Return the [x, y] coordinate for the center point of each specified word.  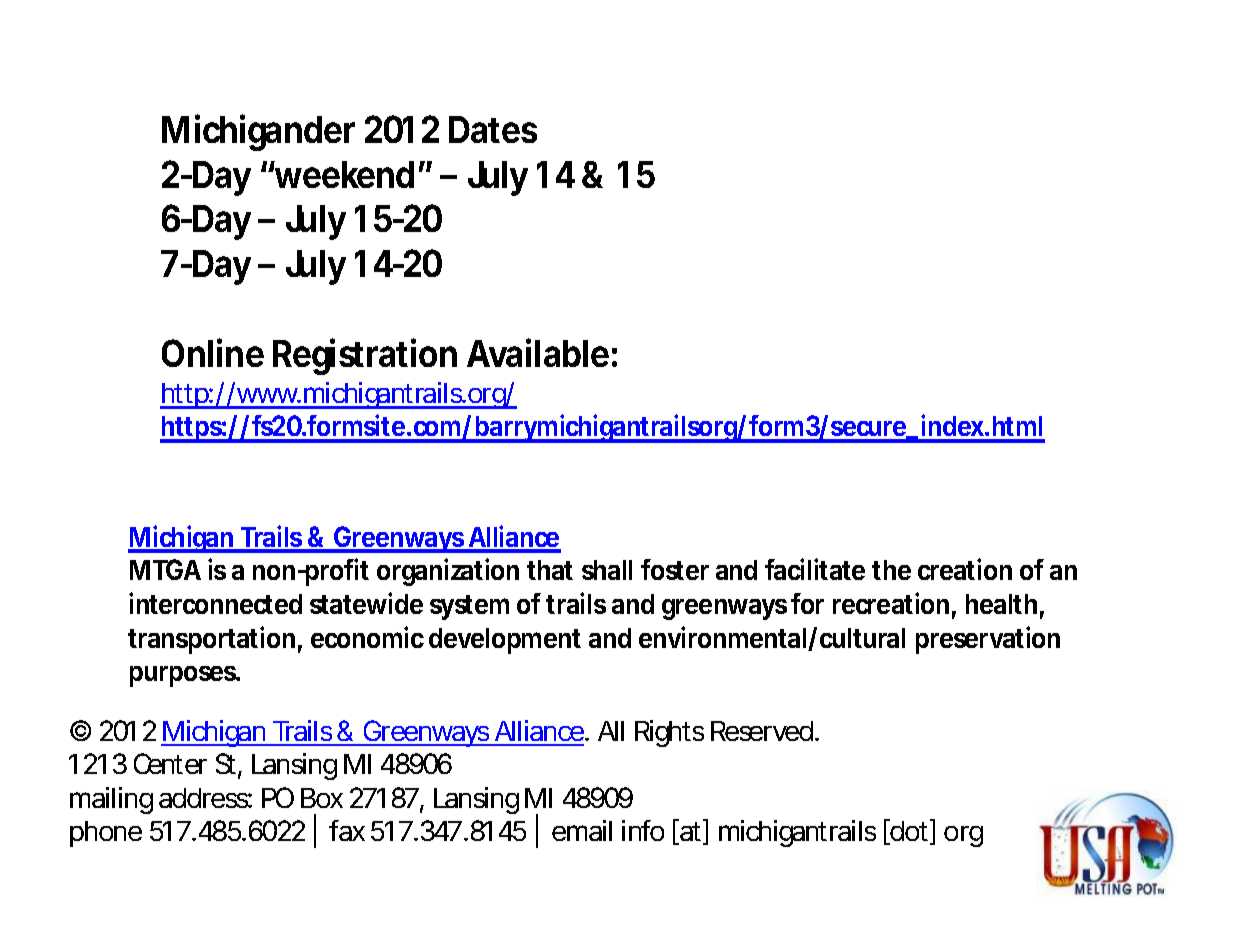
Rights [669, 733]
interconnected [215, 603]
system [469, 607]
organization [448, 572]
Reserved [763, 731]
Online [213, 352]
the [891, 570]
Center [170, 763]
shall [607, 570]
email [582, 830]
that [550, 570]
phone [106, 834]
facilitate [815, 569]
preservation [988, 640]
